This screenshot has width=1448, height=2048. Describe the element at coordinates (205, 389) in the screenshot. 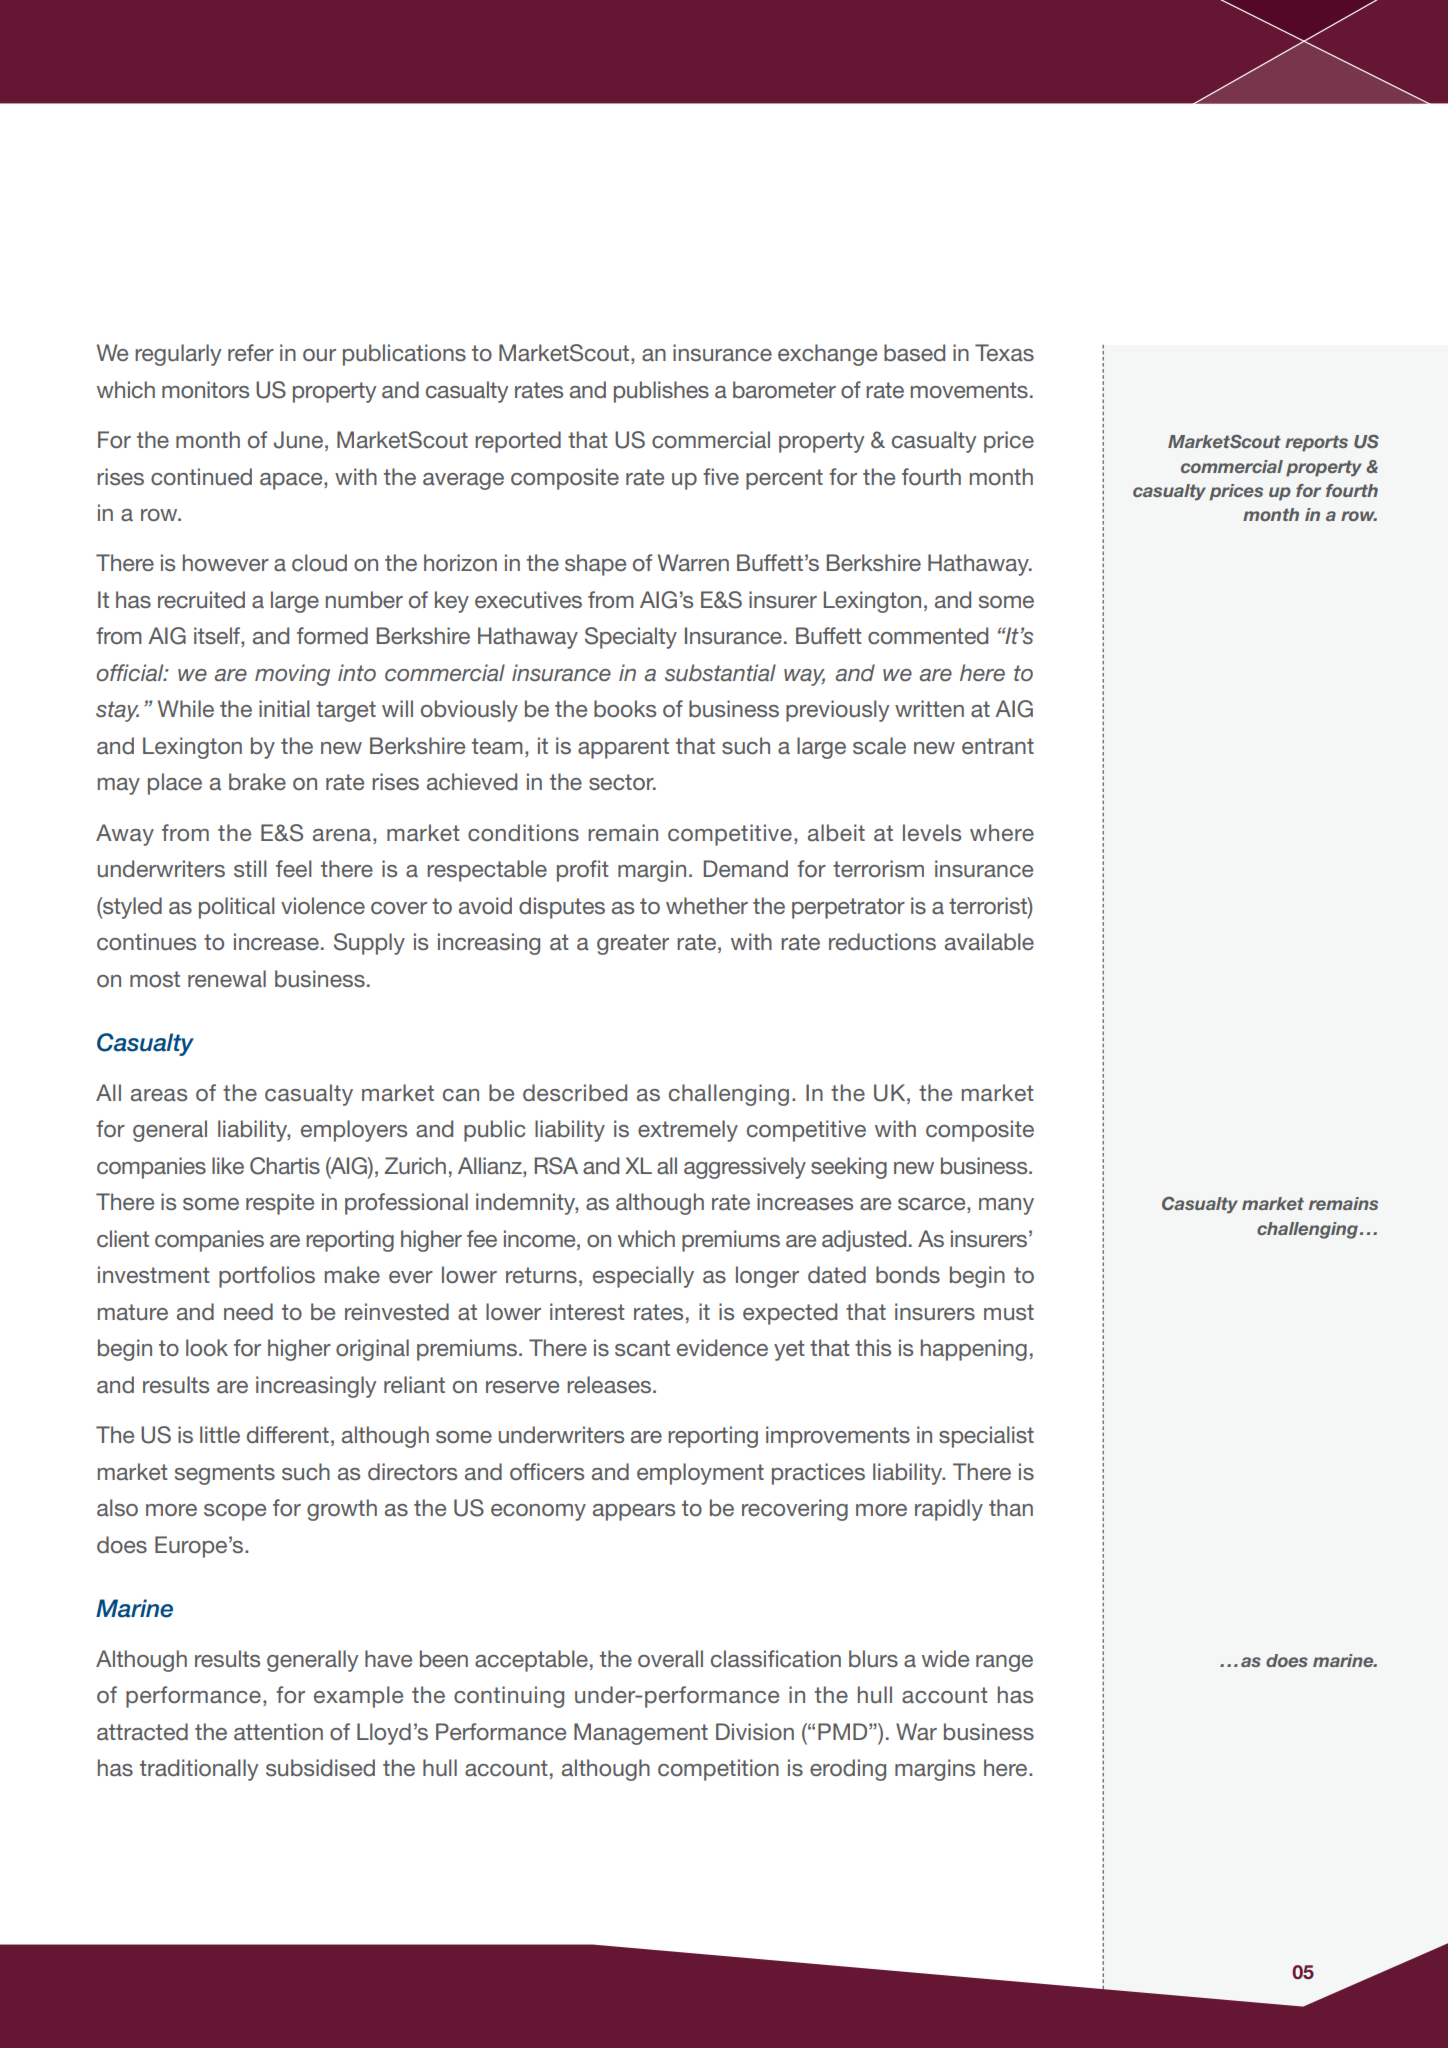

I see `monitors` at that location.
